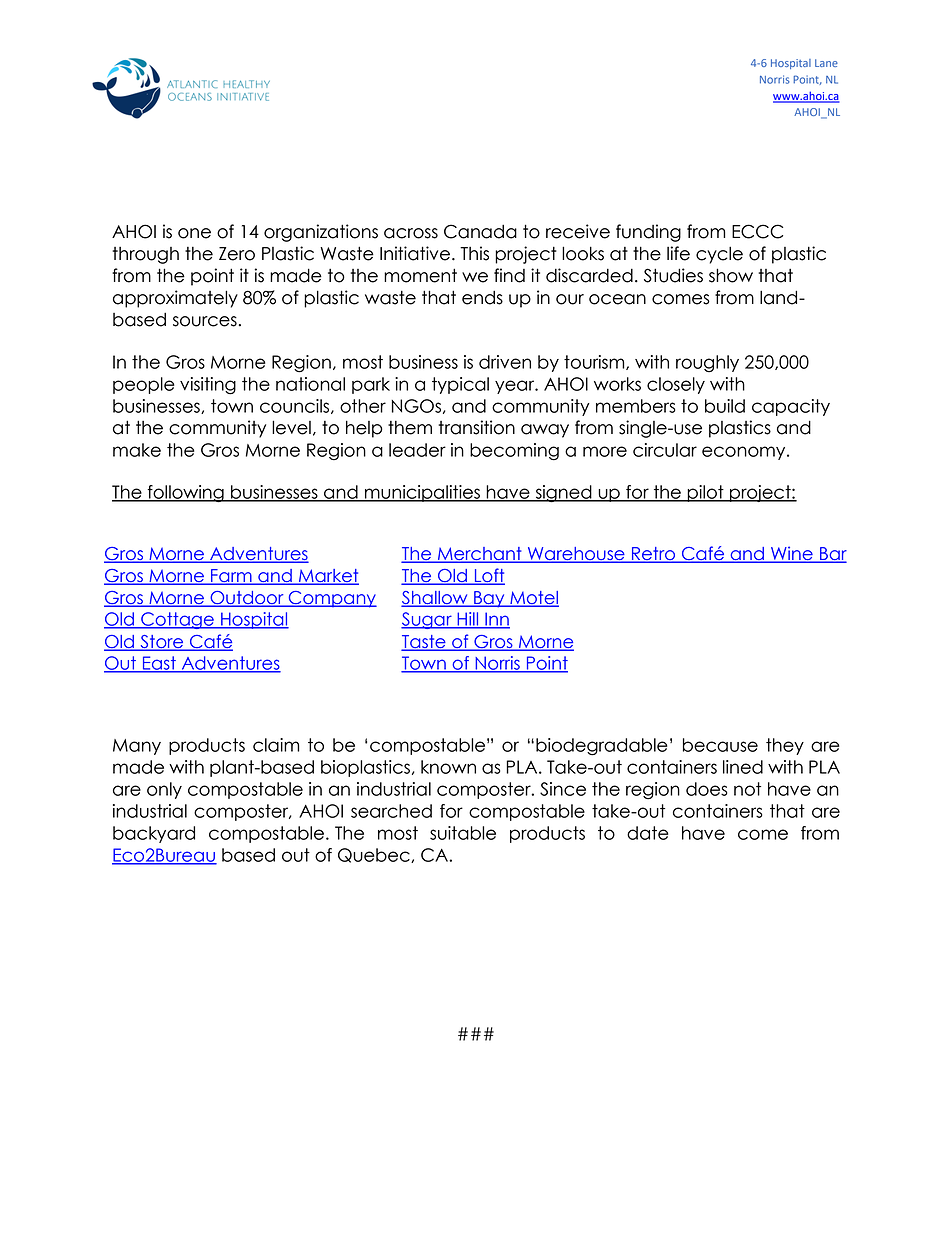 Image resolution: width=952 pixels, height=1233 pixels. I want to click on Wine, so click(792, 554).
